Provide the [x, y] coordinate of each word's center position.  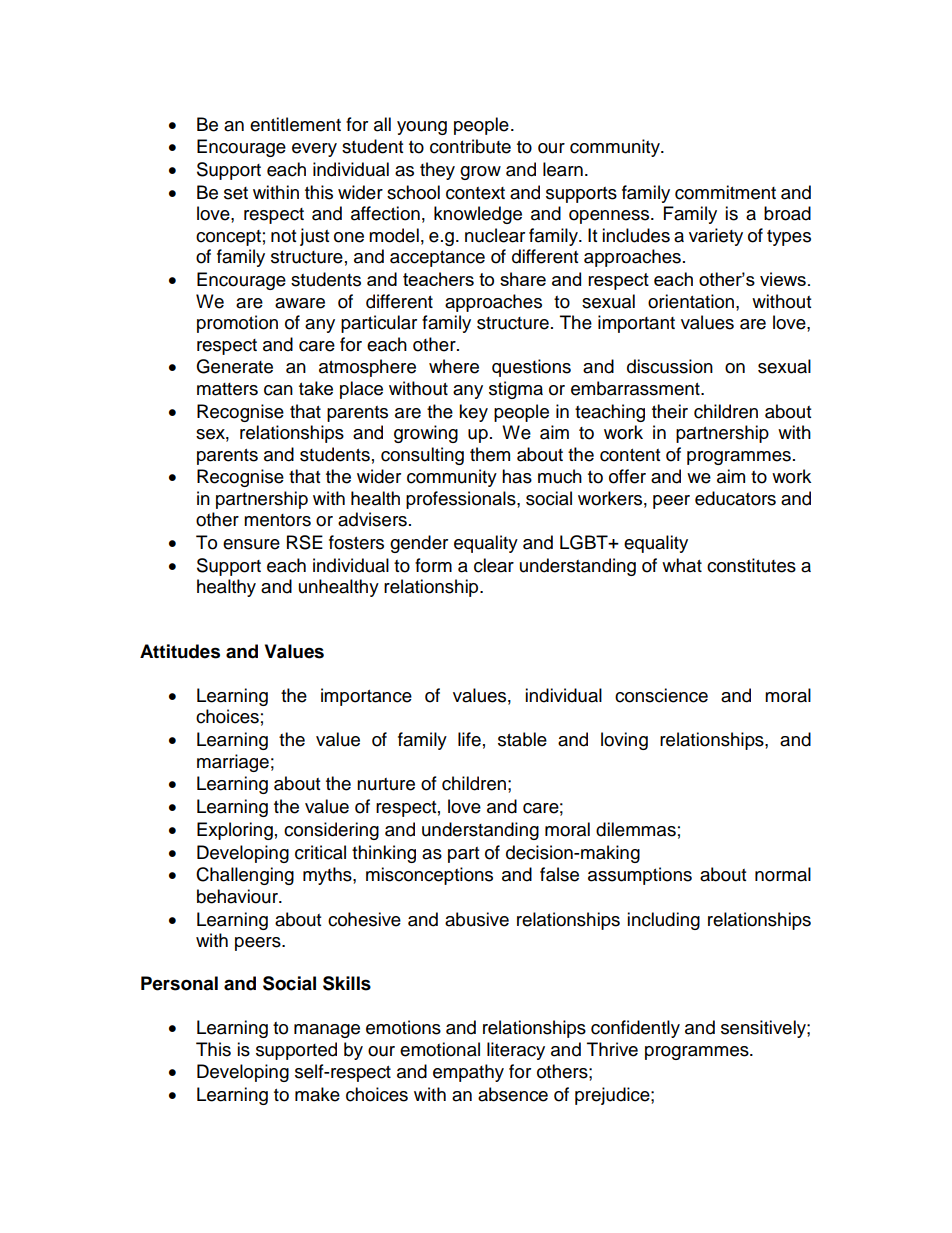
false [559, 874]
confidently [635, 1029]
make [317, 1094]
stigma [516, 390]
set [236, 193]
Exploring [235, 831]
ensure [251, 544]
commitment [725, 192]
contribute [470, 146]
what [682, 565]
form [433, 565]
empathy [468, 1073]
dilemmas [636, 829]
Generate [234, 366]
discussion [670, 366]
